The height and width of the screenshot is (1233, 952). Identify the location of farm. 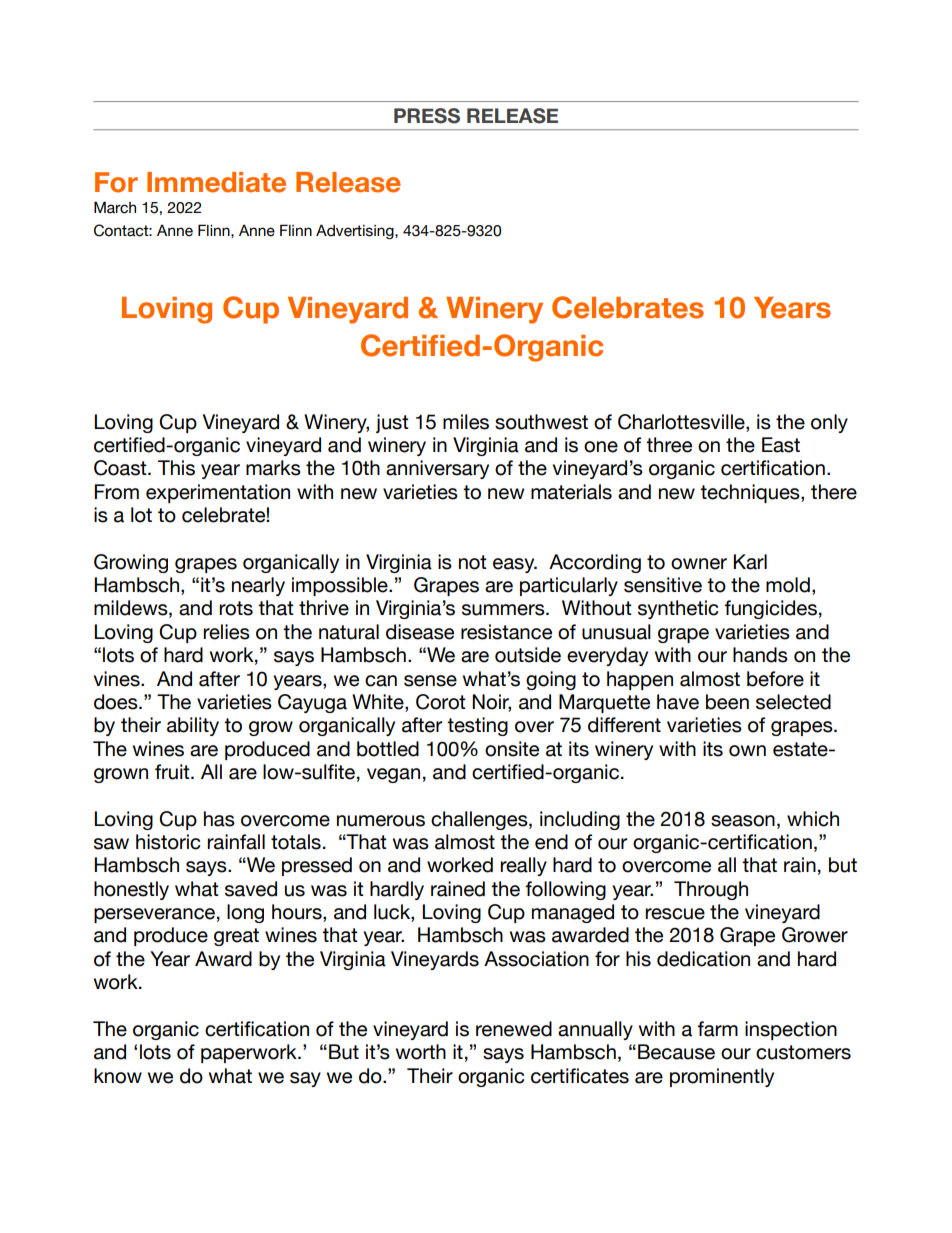
(717, 1029).
